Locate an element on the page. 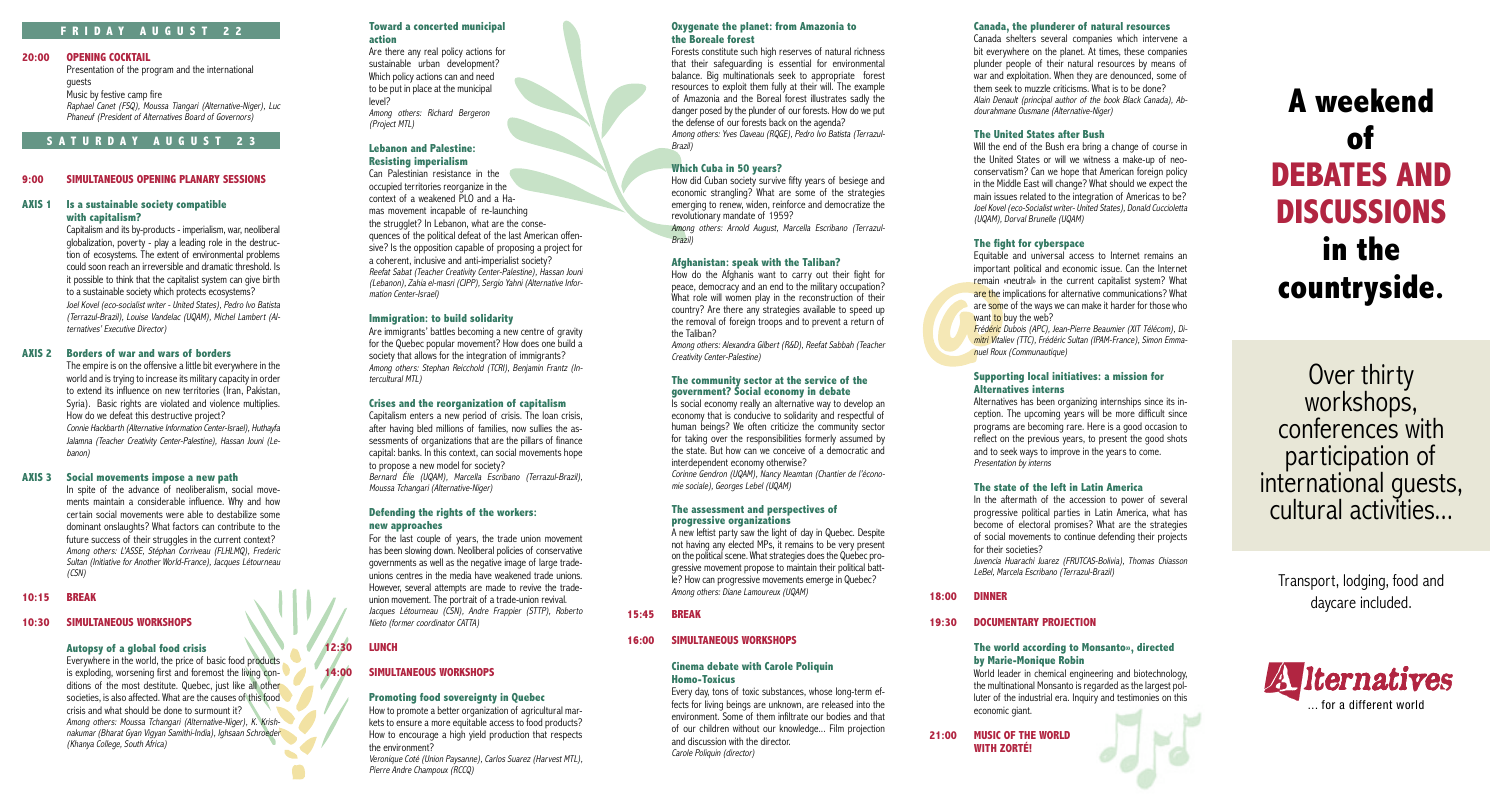 The image size is (1512, 800). capacity is located at coordinates (234, 380).
